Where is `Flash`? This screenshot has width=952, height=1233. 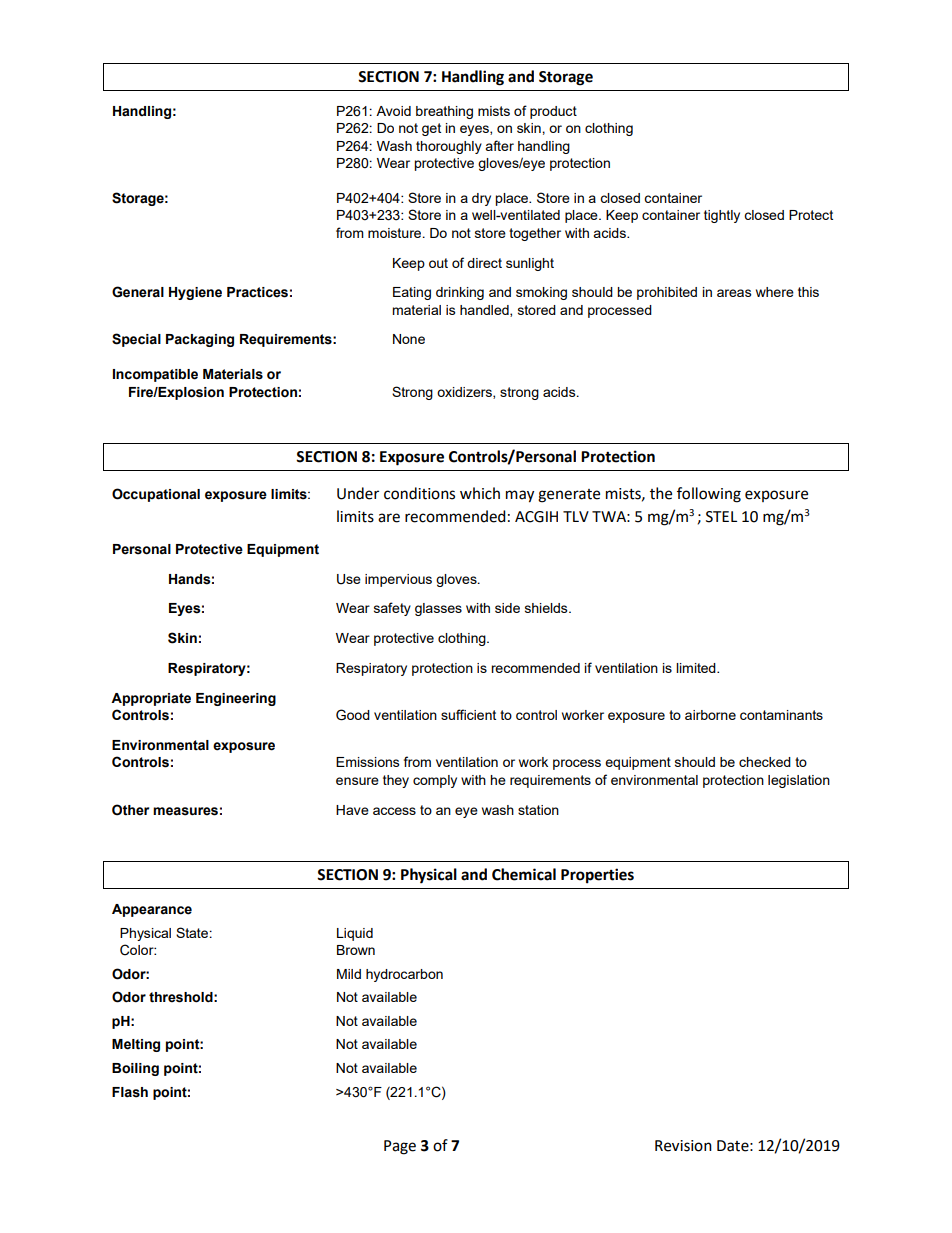 Flash is located at coordinates (130, 1092).
